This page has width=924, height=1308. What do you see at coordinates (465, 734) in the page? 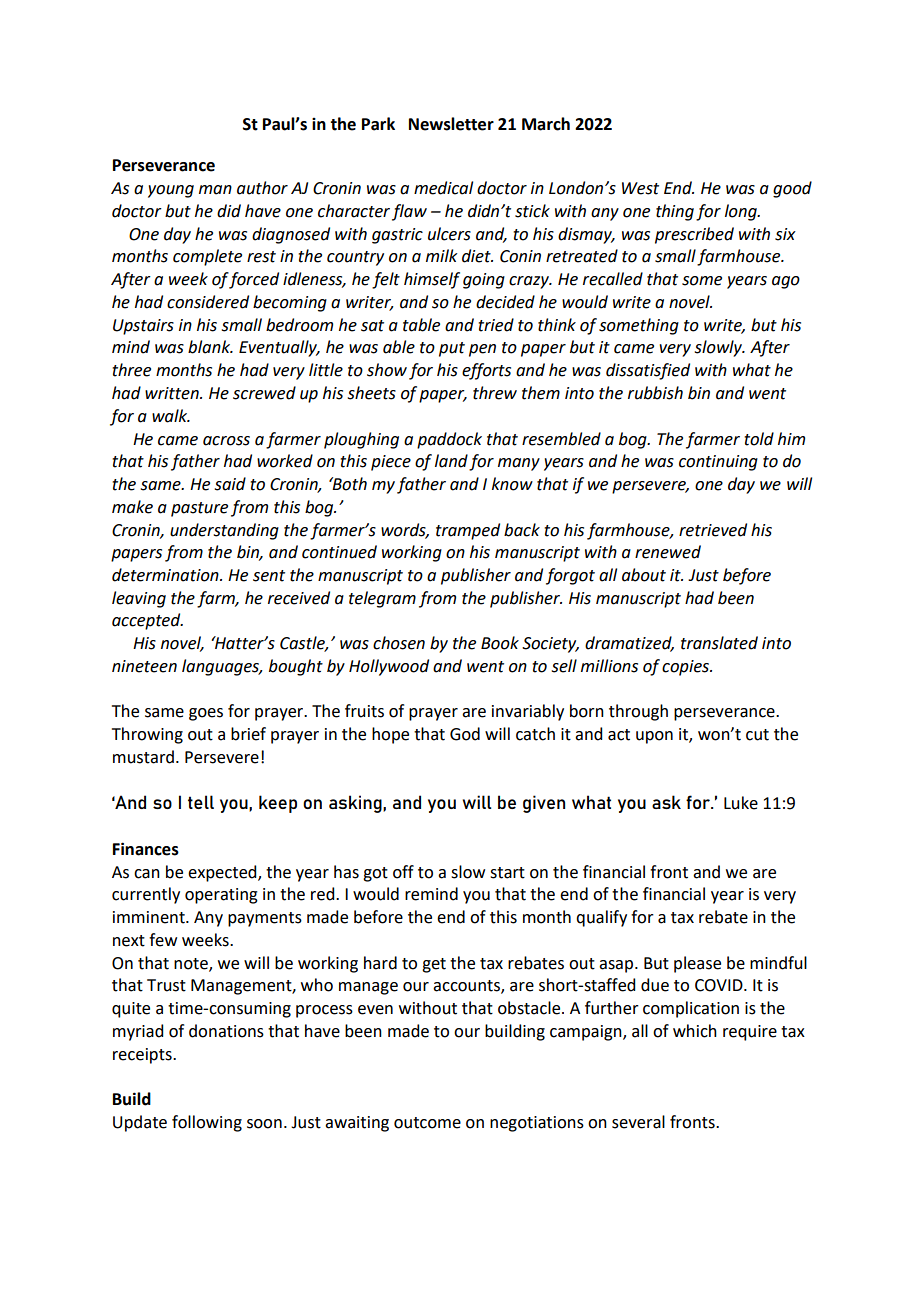
I see `God` at bounding box center [465, 734].
